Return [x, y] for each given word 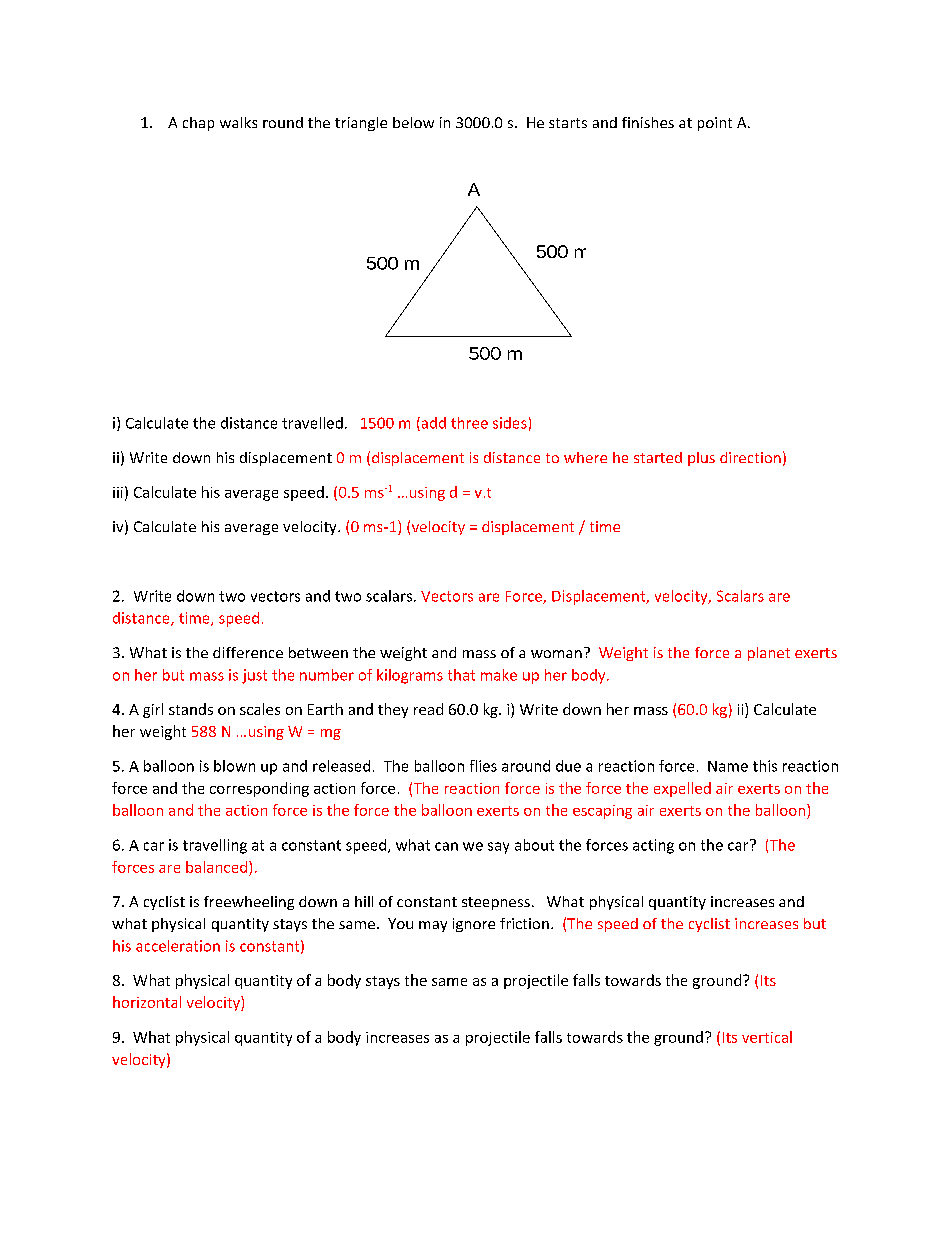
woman [556, 654]
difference [248, 652]
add [432, 424]
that [461, 675]
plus [701, 459]
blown [234, 766]
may [433, 926]
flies [483, 766]
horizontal [147, 1002]
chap [198, 124]
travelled [312, 423]
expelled [682, 789]
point [715, 124]
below [413, 122]
